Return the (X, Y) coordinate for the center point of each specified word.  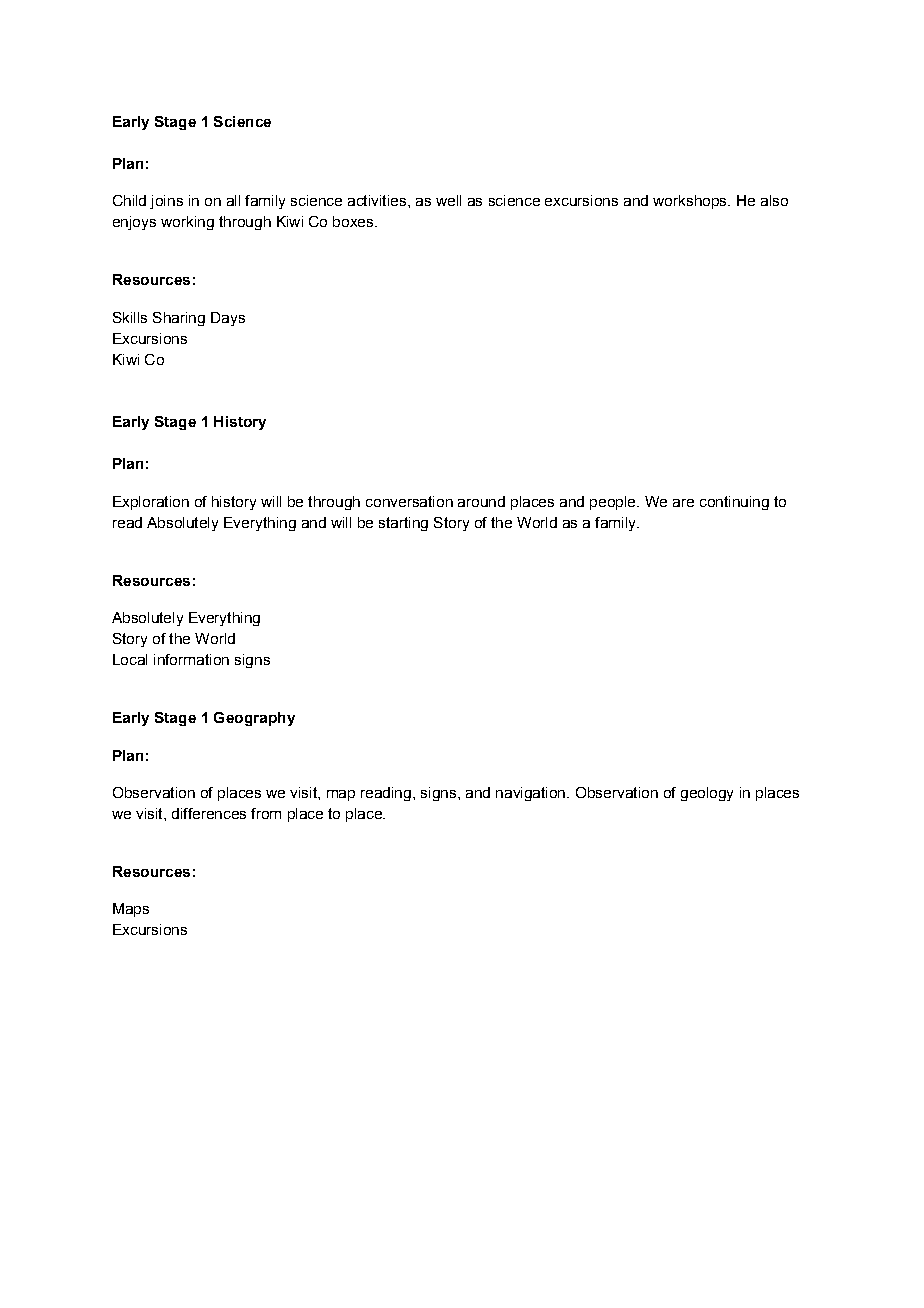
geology (707, 794)
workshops (691, 202)
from (266, 813)
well (448, 200)
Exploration (151, 503)
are (683, 503)
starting (403, 524)
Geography (254, 719)
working (187, 223)
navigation (530, 794)
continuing (734, 503)
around (481, 501)
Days (228, 319)
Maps (131, 910)
